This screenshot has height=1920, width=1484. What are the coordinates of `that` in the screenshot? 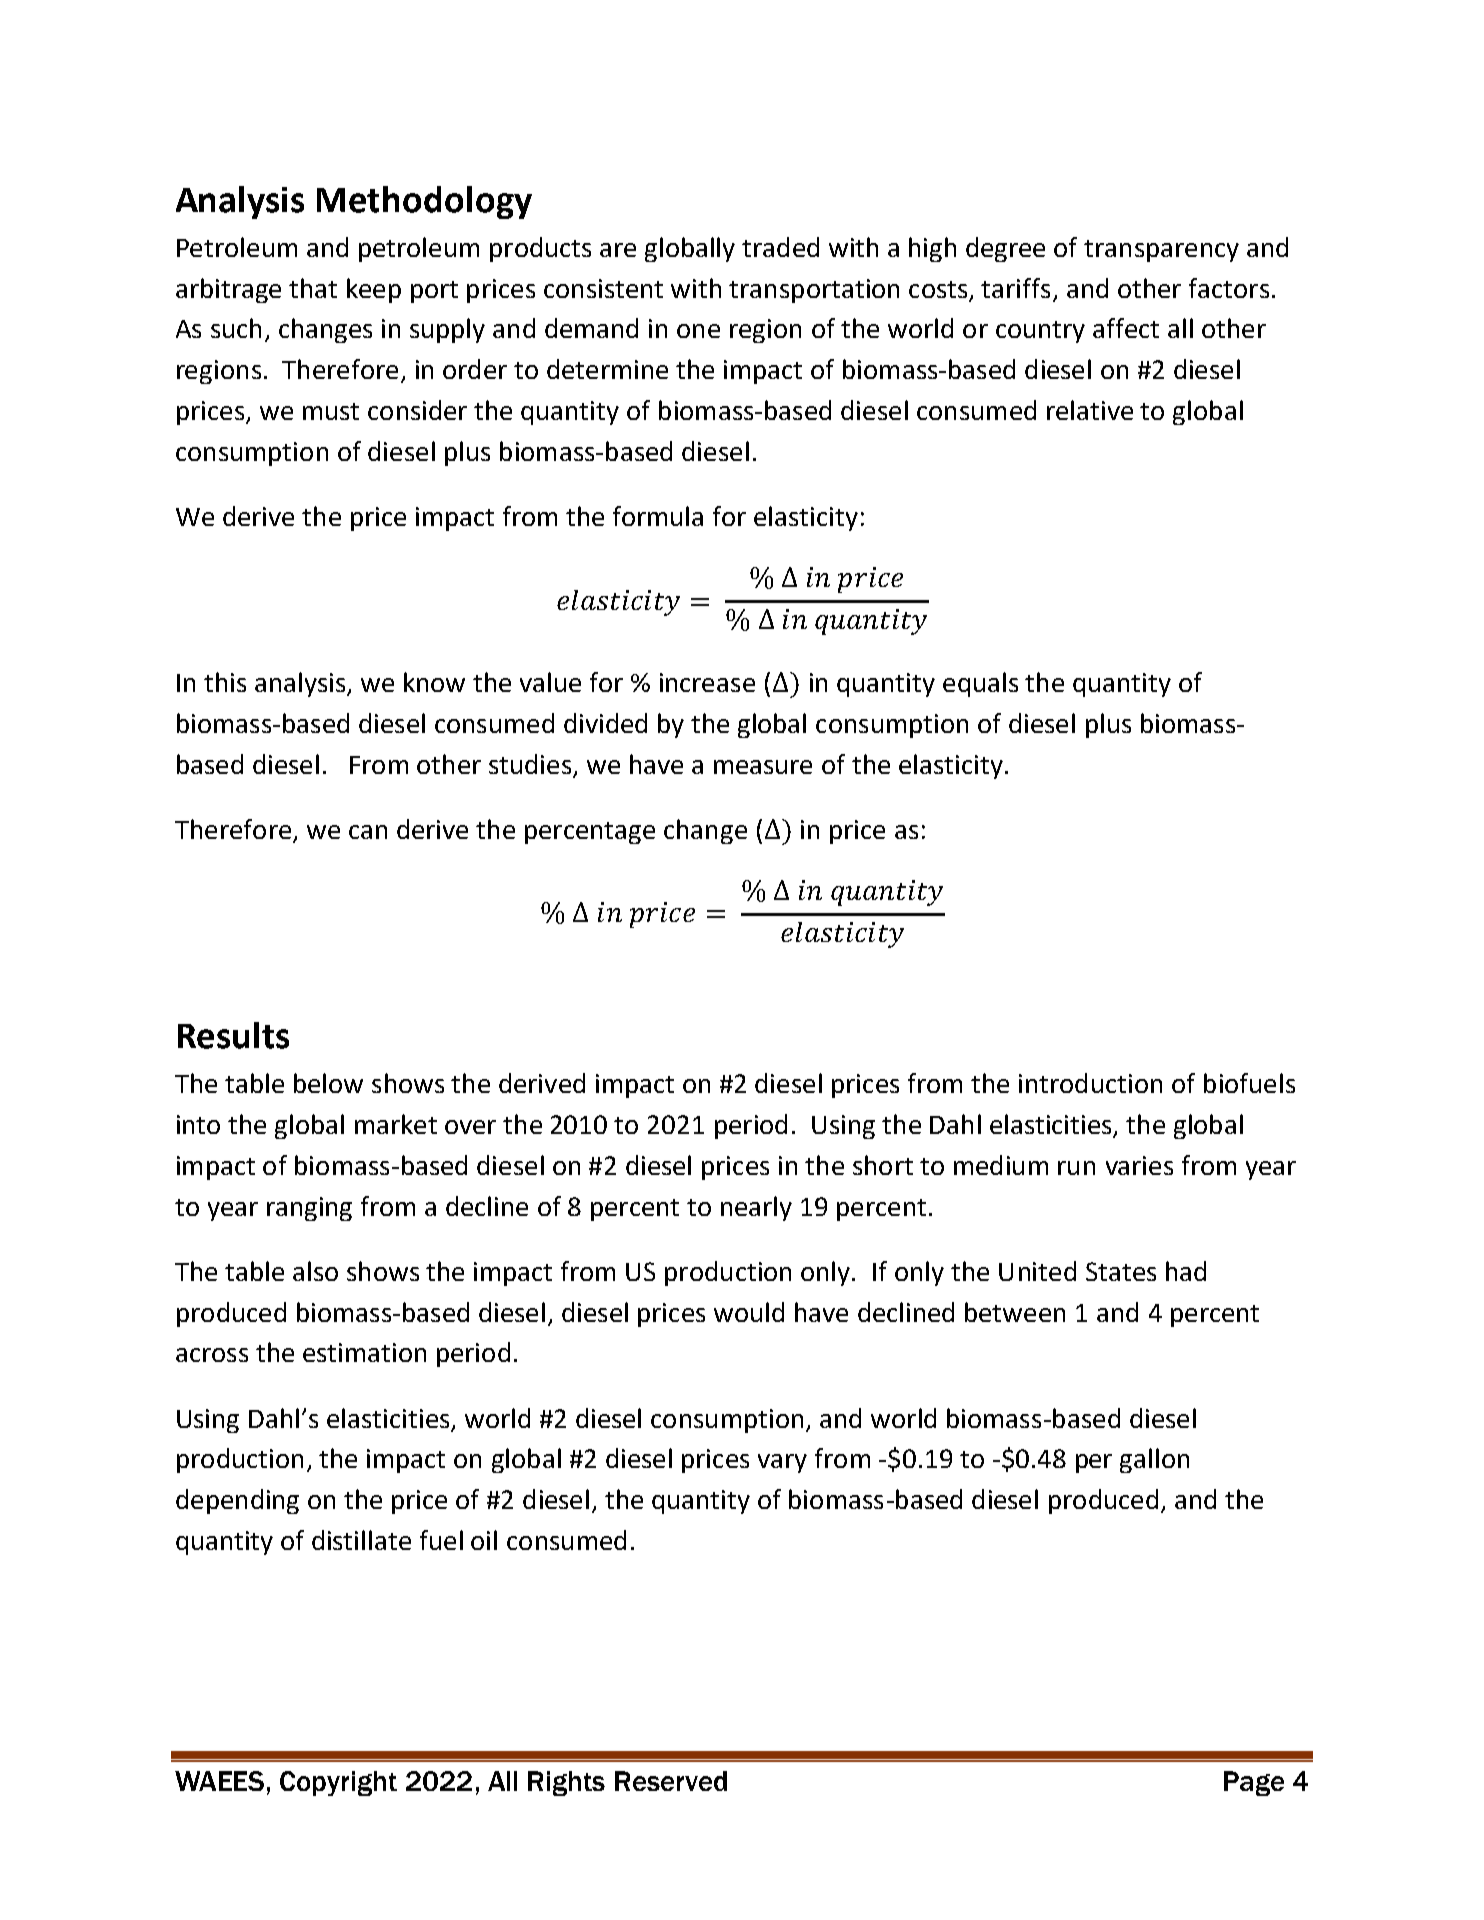 It's located at (313, 288).
